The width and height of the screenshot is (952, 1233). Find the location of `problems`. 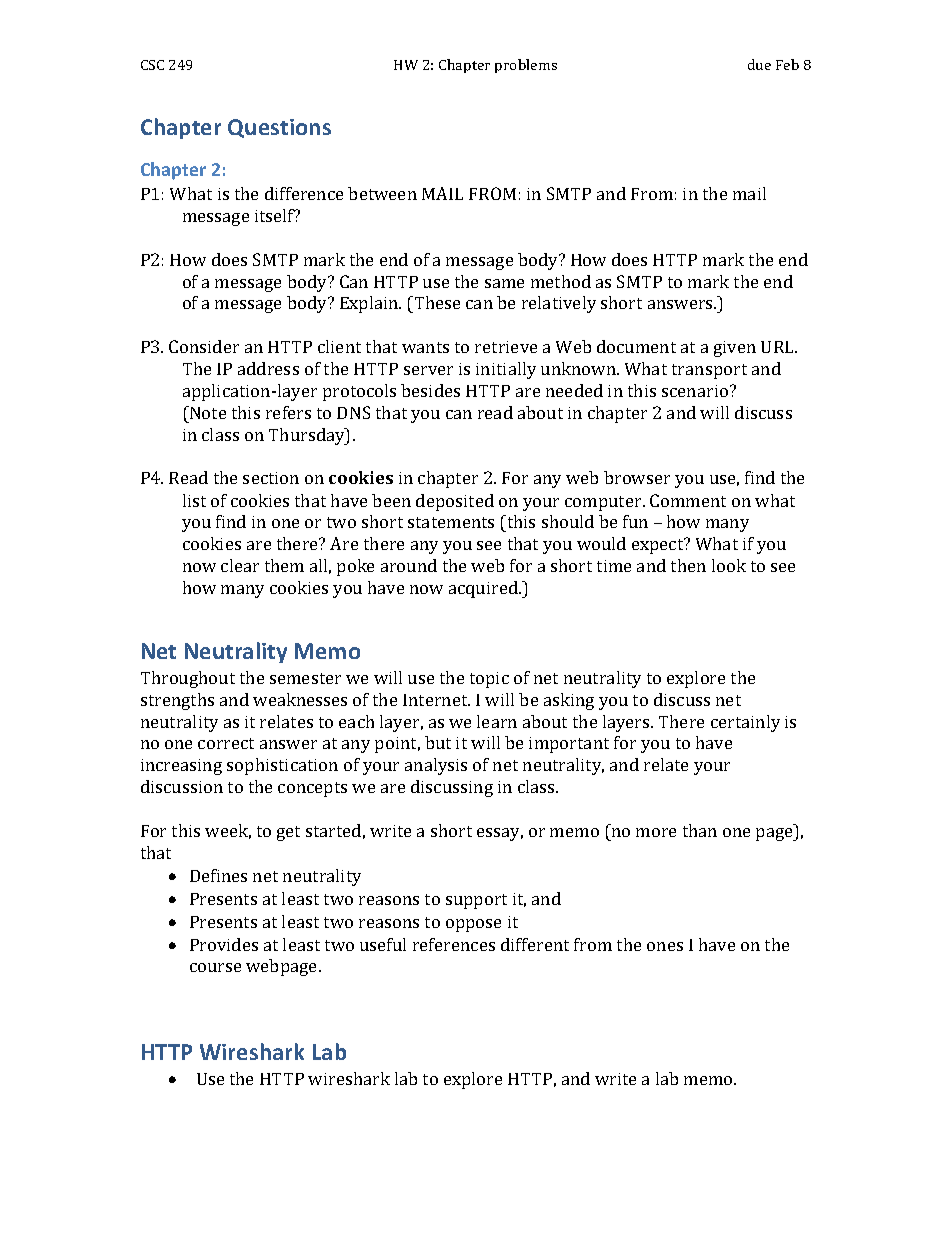

problems is located at coordinates (526, 66).
